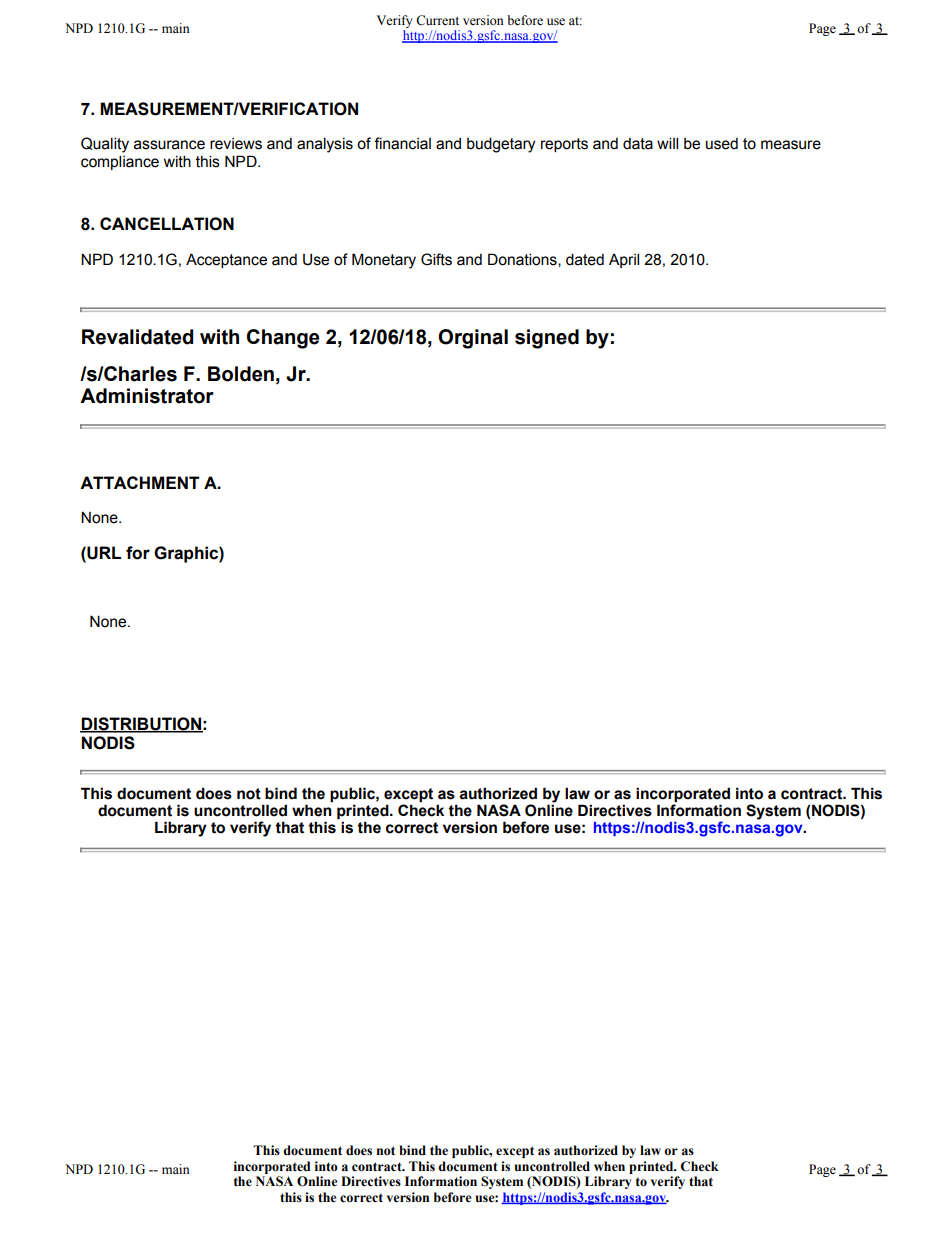 This image has height=1233, width=952. What do you see at coordinates (283, 339) in the image?
I see `Change` at bounding box center [283, 339].
